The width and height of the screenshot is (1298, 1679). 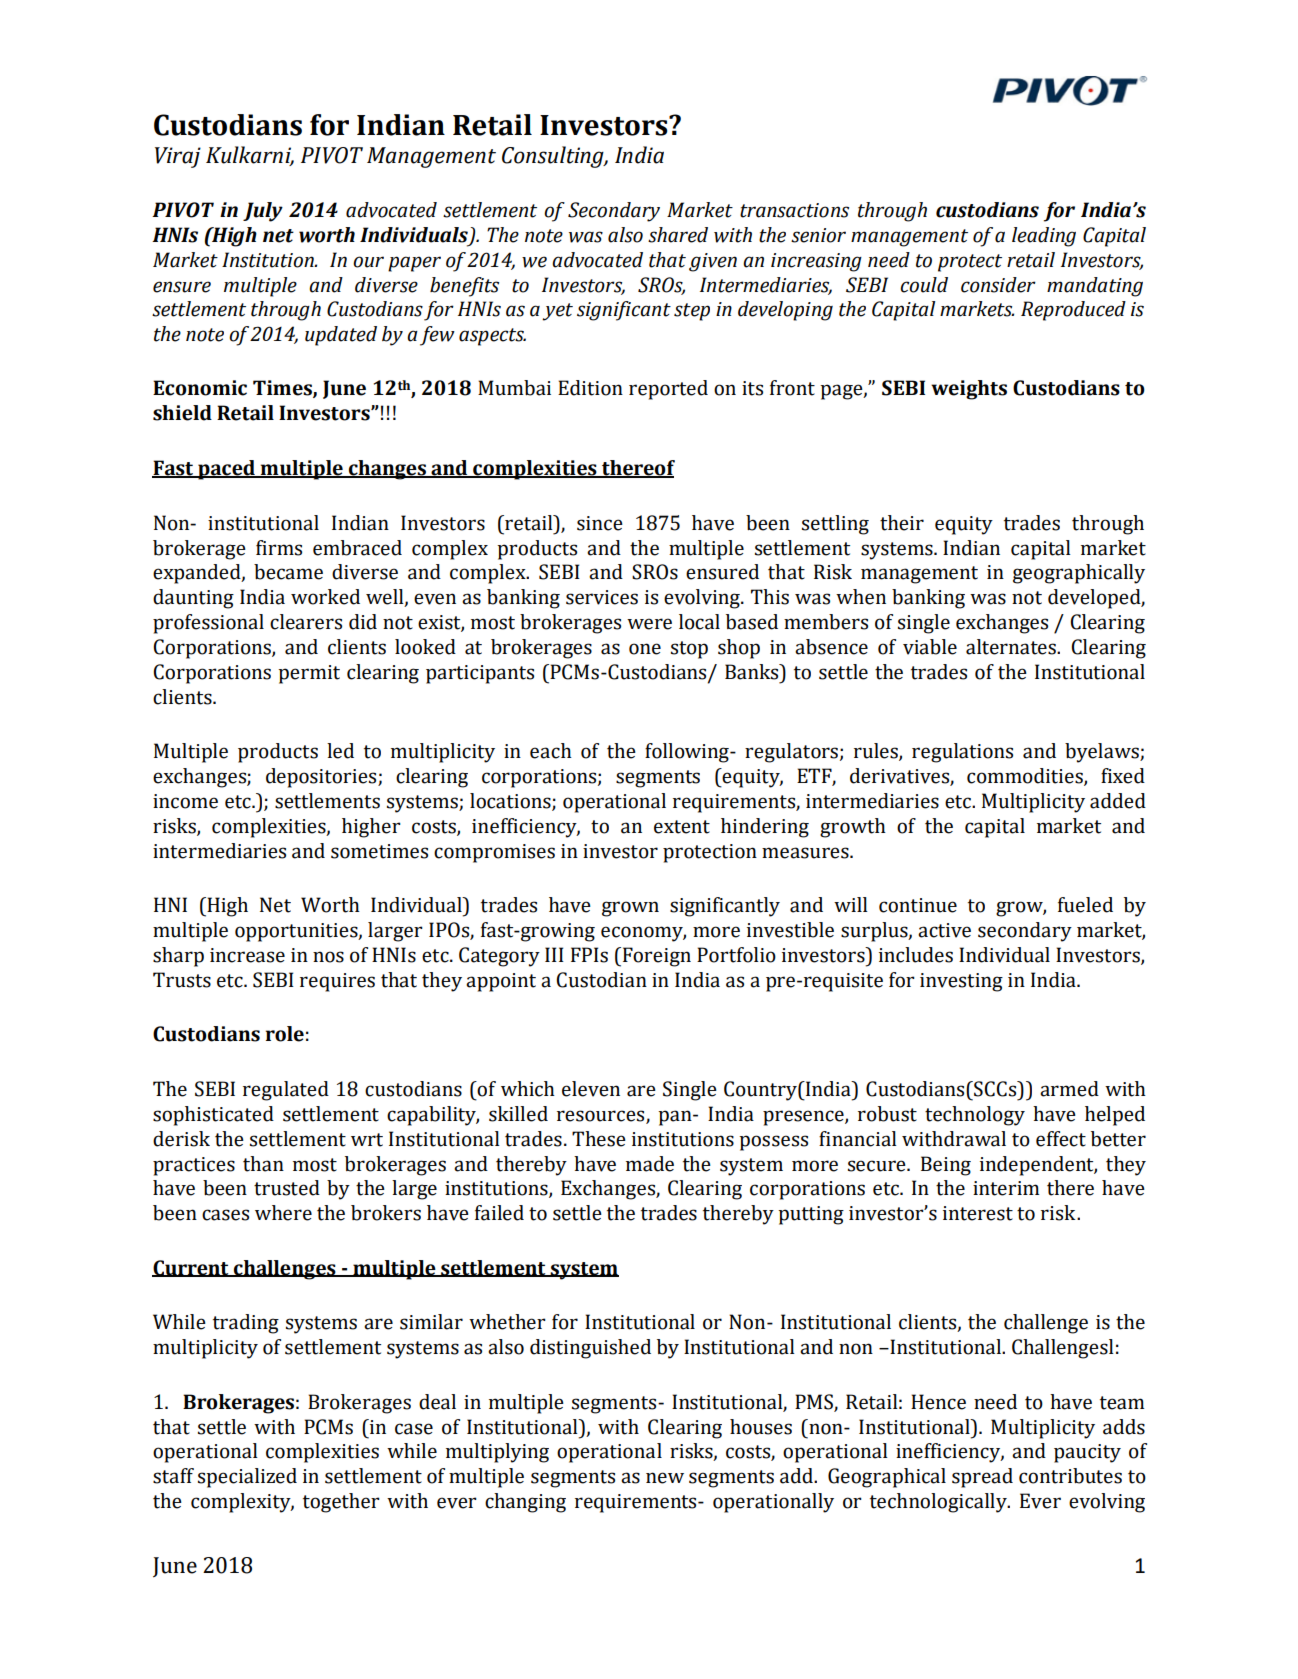 I want to click on extent, so click(x=682, y=827).
